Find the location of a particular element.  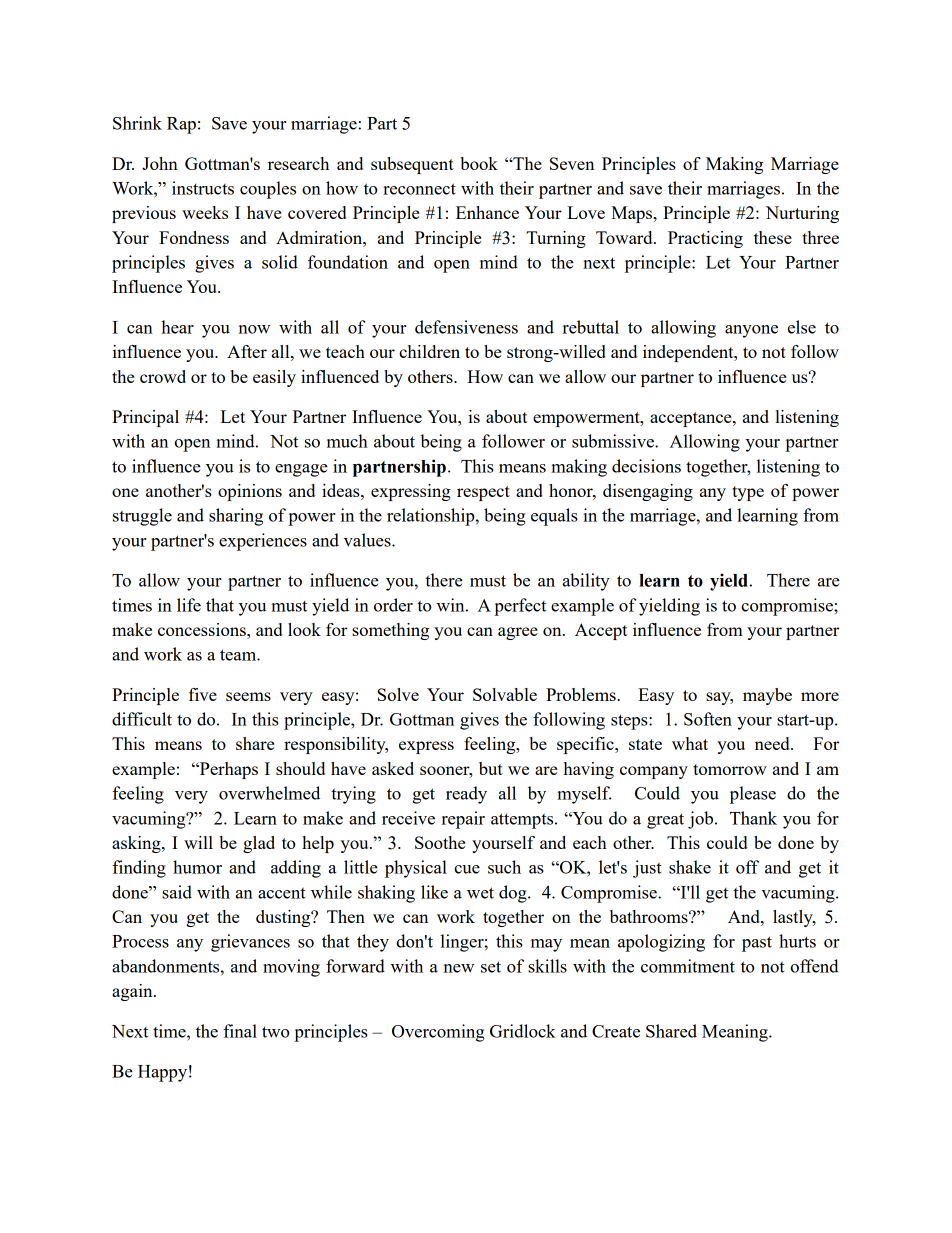

Principal is located at coordinates (145, 418).
